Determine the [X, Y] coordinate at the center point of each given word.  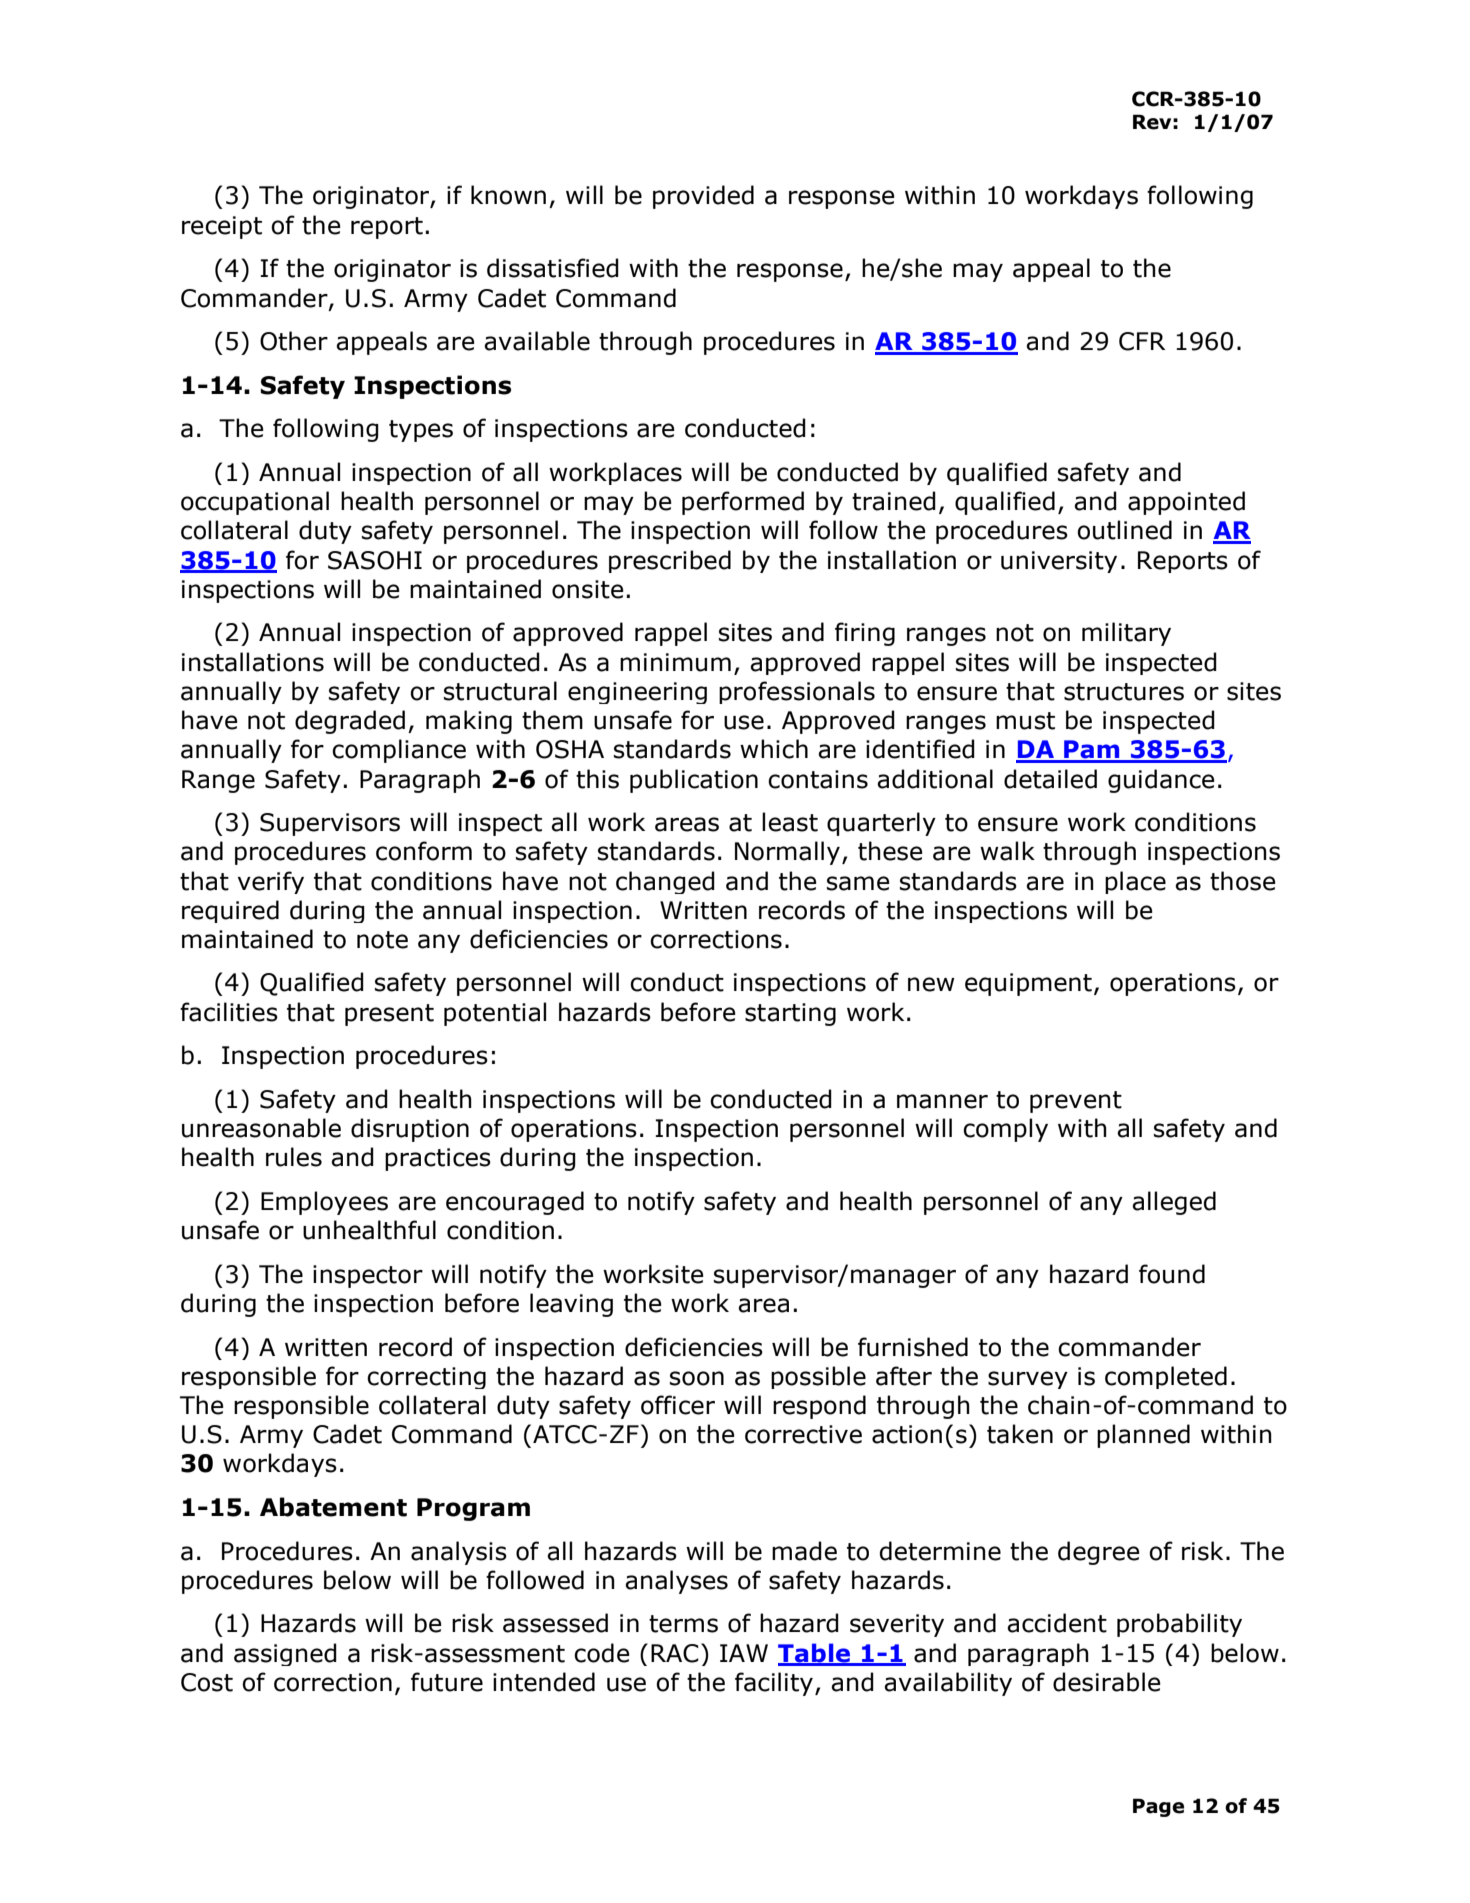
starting [790, 1014]
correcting [426, 1378]
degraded [350, 722]
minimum [675, 662]
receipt [222, 227]
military [1126, 634]
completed [1166, 1377]
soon [697, 1378]
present [389, 1015]
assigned [285, 1654]
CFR [1142, 341]
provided [703, 197]
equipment [1028, 984]
